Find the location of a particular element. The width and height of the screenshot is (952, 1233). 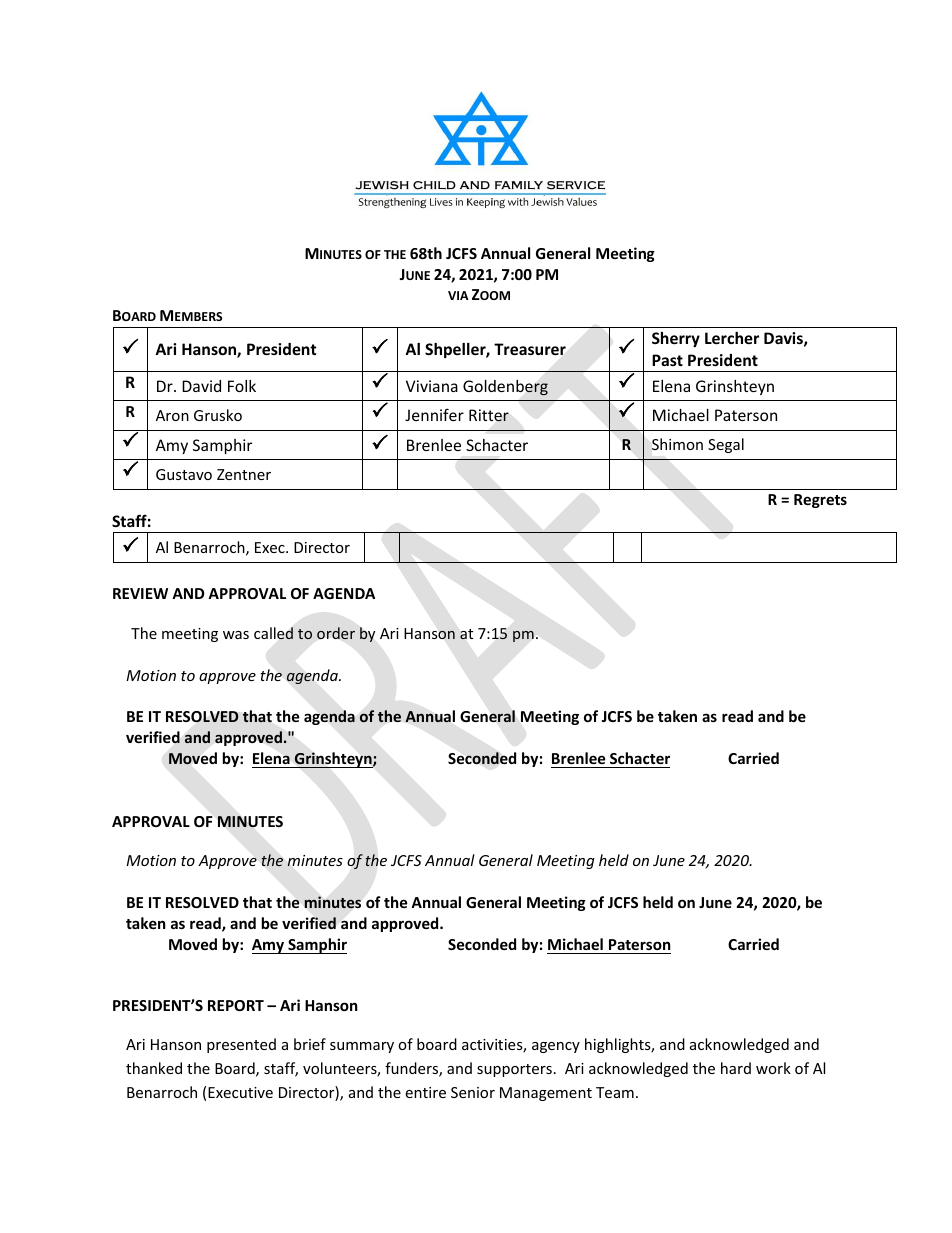

presented is located at coordinates (241, 1045).
